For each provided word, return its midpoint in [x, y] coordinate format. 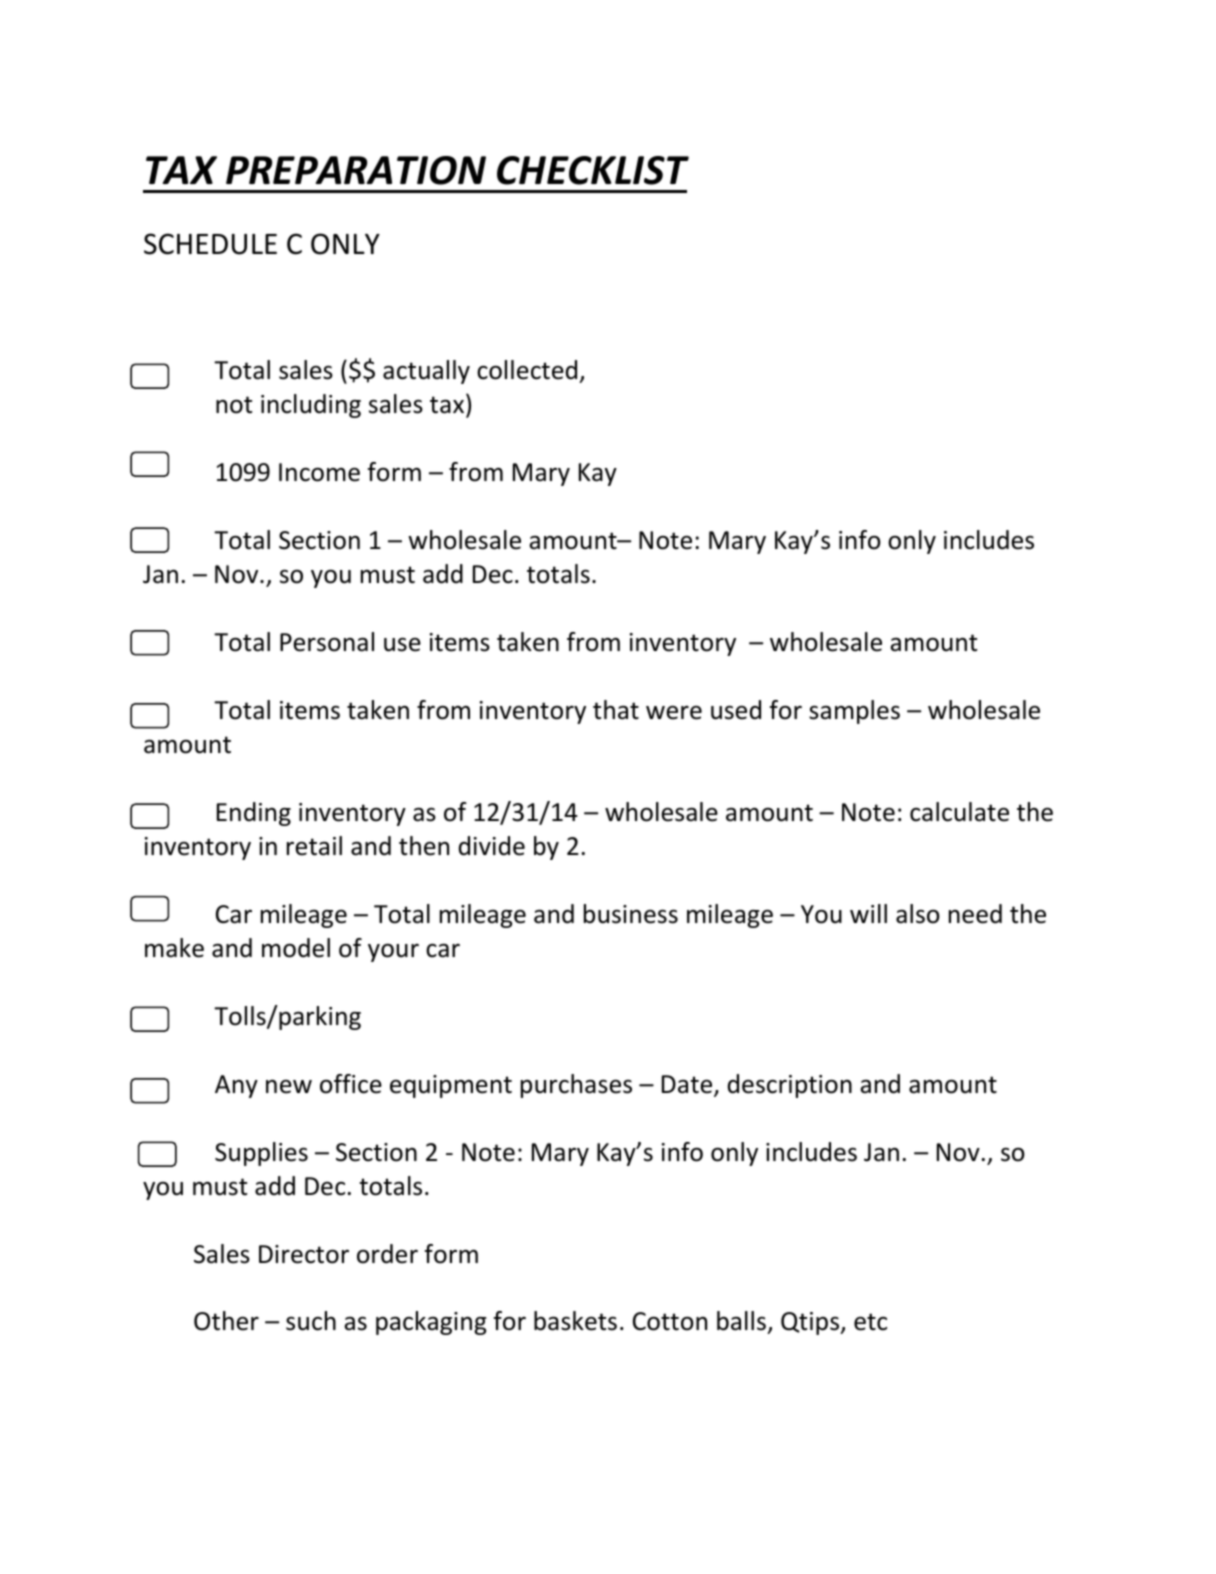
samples [854, 712]
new [289, 1087]
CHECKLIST [593, 170]
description [790, 1086]
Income [319, 472]
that [616, 710]
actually [426, 372]
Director [304, 1254]
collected [528, 371]
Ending [254, 814]
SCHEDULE [210, 244]
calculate [959, 812]
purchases [576, 1086]
